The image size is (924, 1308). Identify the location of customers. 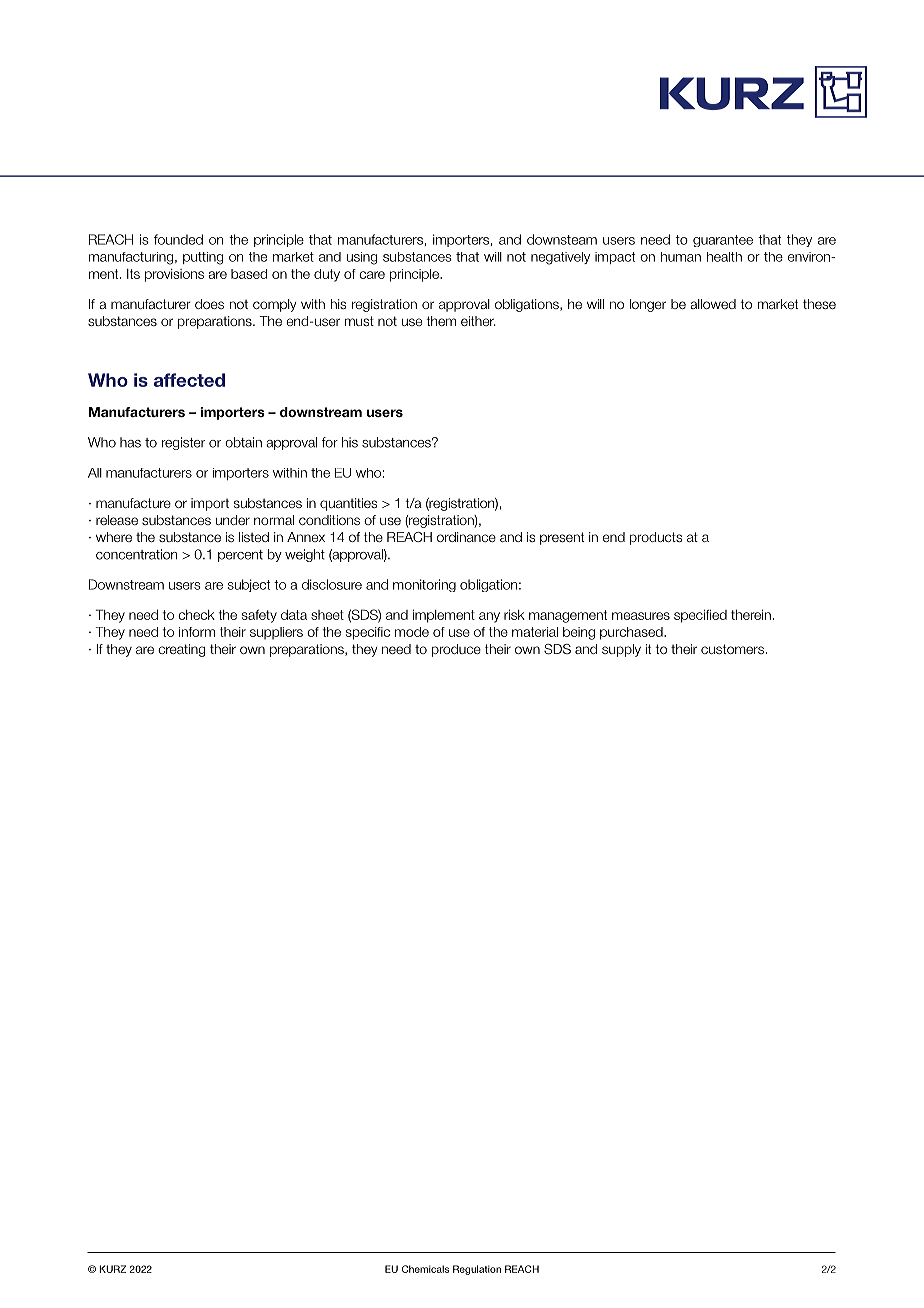
(732, 649).
